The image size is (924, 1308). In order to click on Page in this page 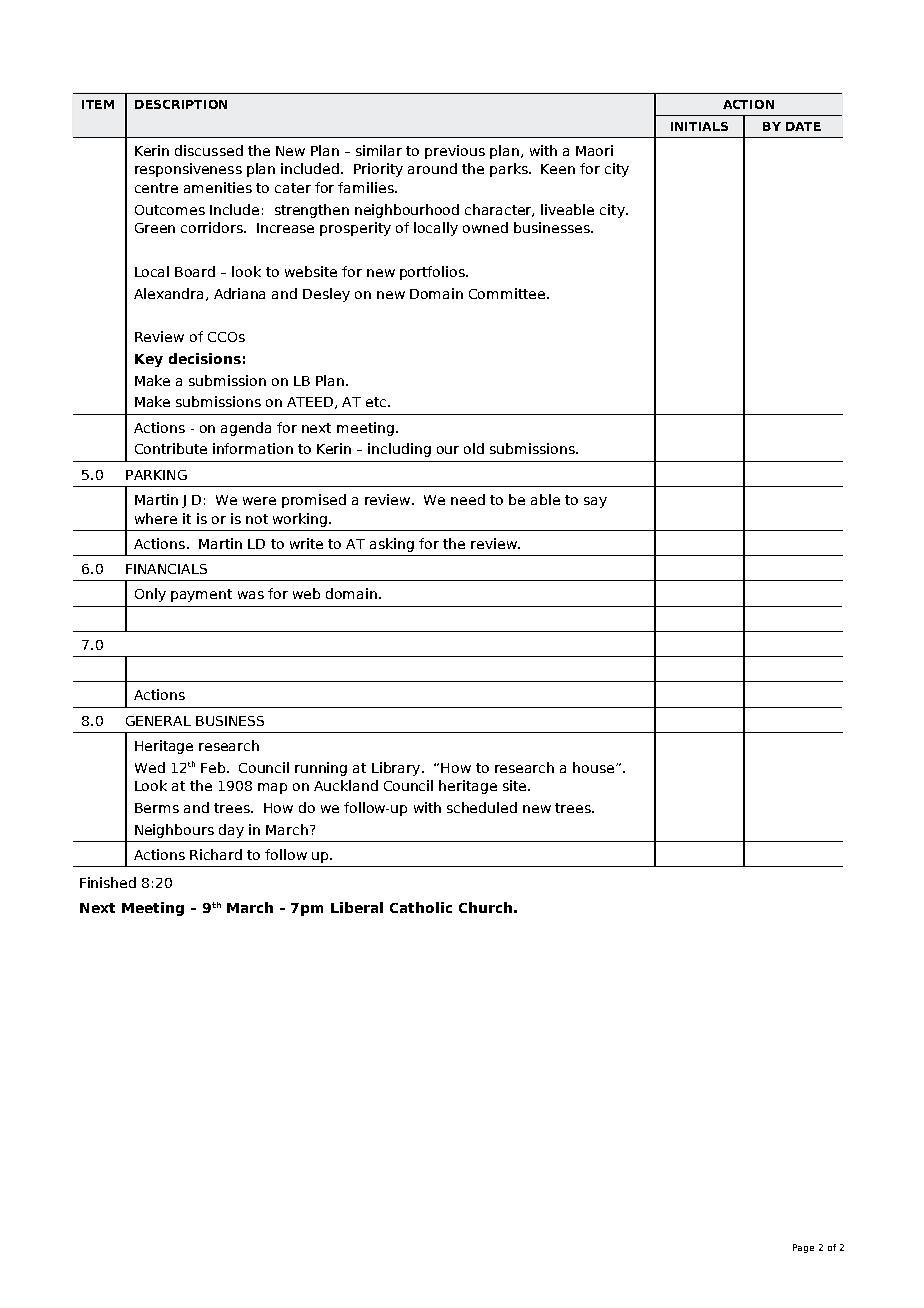, I will do `click(803, 1248)`.
